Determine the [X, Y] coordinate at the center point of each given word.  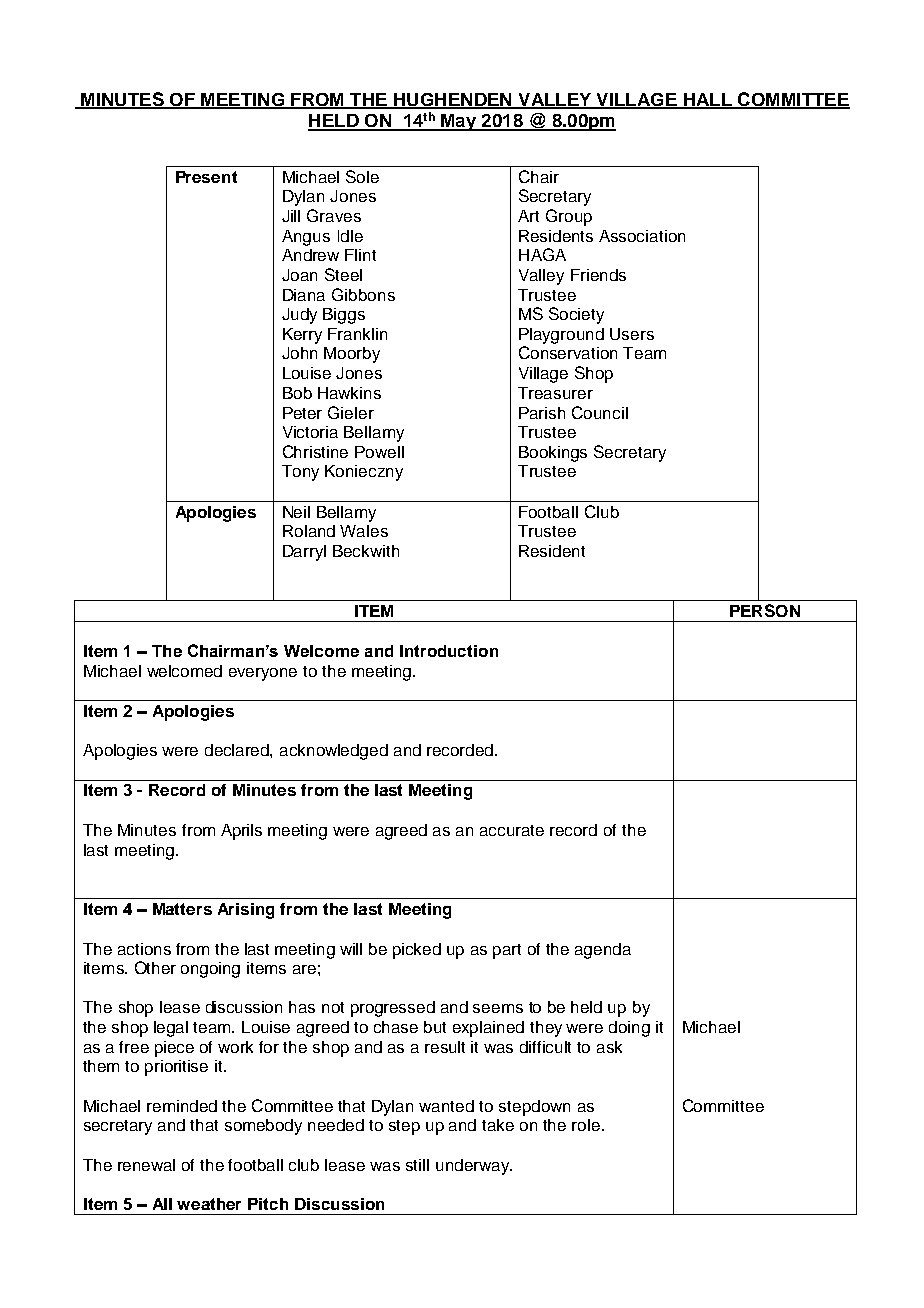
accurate [512, 830]
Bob [297, 393]
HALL [707, 100]
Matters [182, 909]
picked [417, 951]
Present [206, 177]
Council [600, 412]
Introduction [449, 651]
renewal [146, 1165]
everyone [263, 674]
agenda [603, 951]
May [459, 122]
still [417, 1165]
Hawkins [349, 393]
